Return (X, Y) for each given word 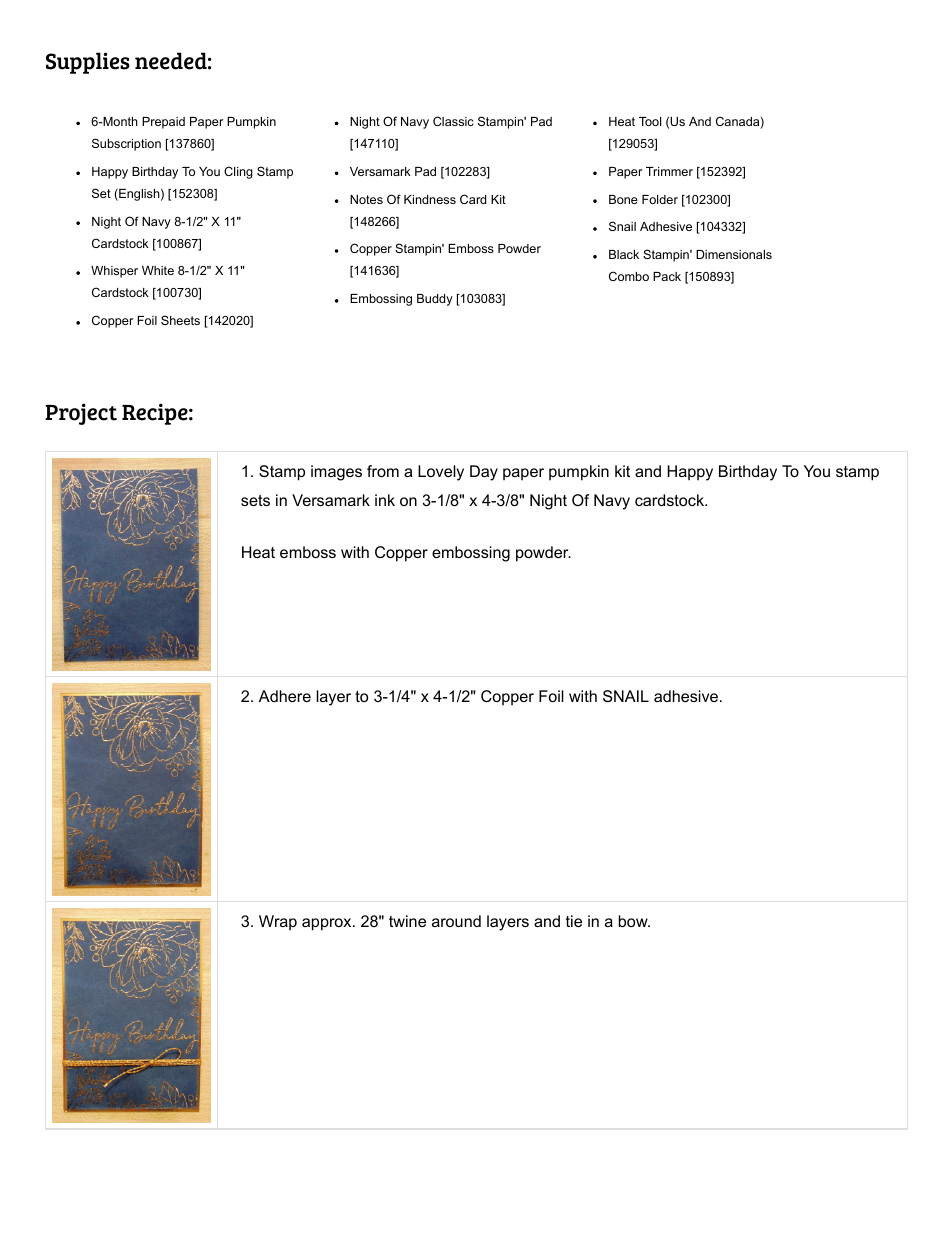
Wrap (278, 922)
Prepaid (163, 123)
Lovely (441, 473)
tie (574, 921)
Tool (650, 121)
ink (385, 500)
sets (255, 500)
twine (407, 921)
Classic (453, 121)
